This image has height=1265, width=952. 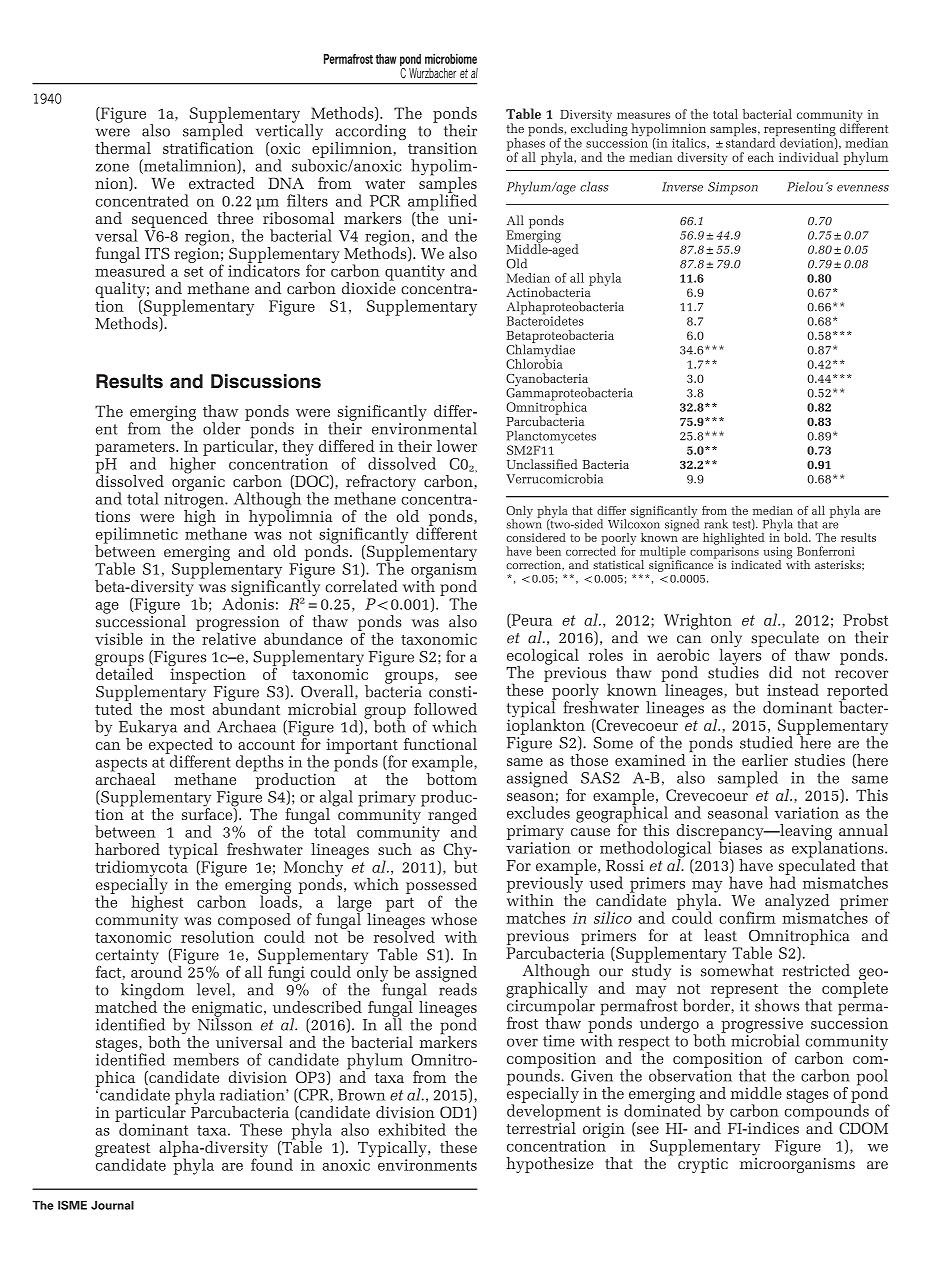 What do you see at coordinates (112, 1205) in the image?
I see `Journal` at bounding box center [112, 1205].
